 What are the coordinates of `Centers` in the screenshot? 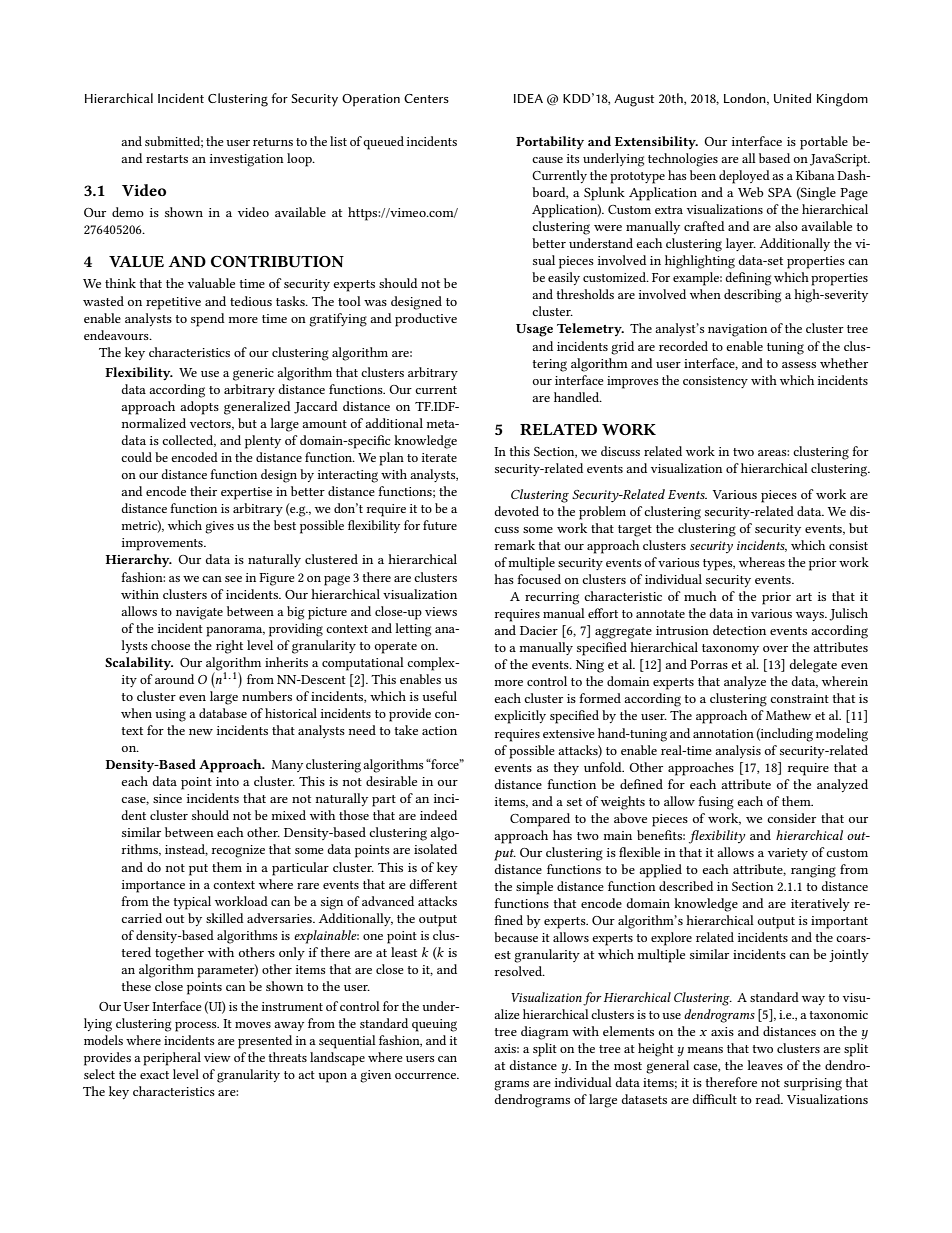 It's located at (426, 98).
